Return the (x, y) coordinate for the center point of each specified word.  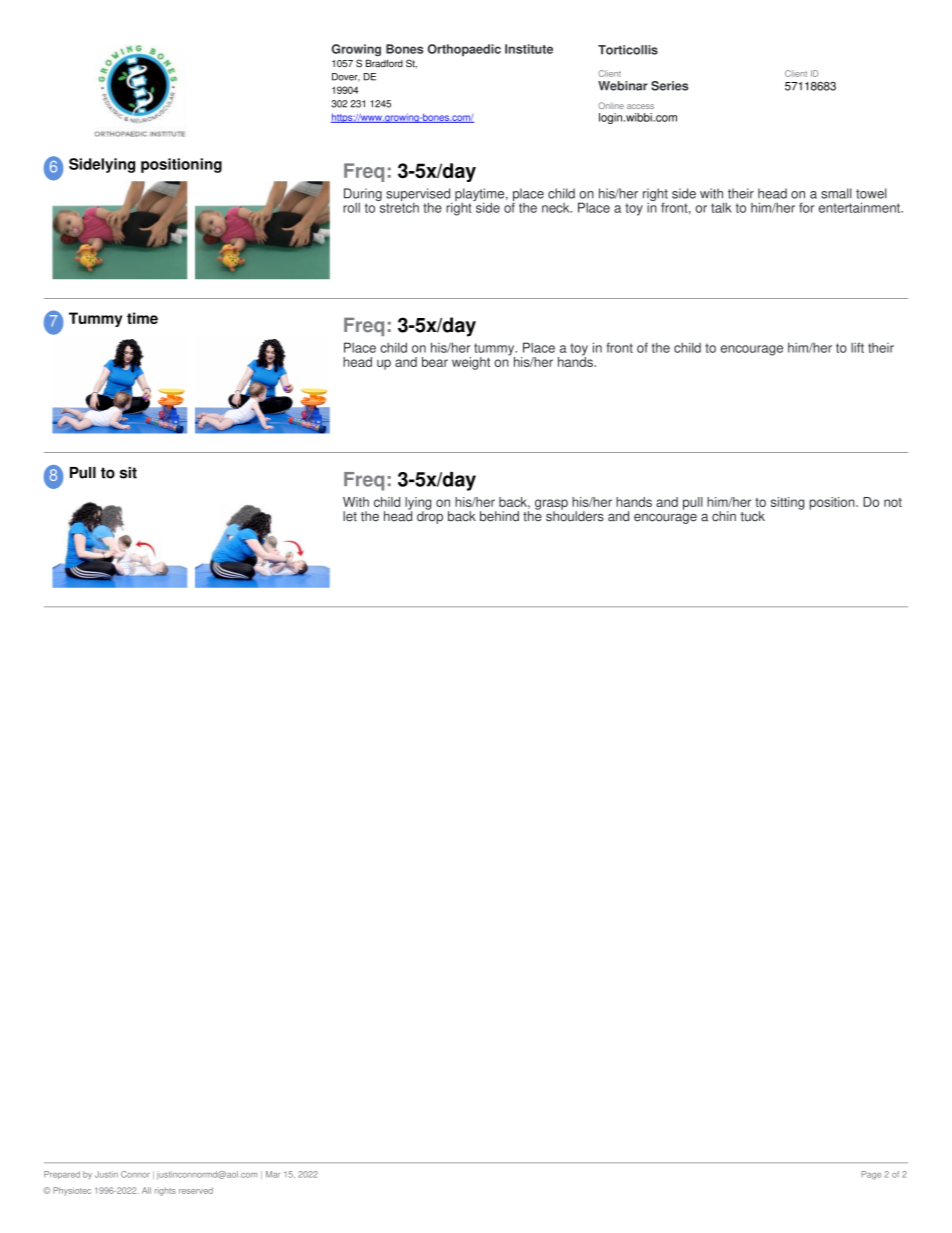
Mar (273, 1174)
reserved (196, 1190)
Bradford (384, 63)
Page (871, 1175)
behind (499, 516)
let (350, 516)
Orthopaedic (464, 50)
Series (669, 86)
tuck (752, 516)
